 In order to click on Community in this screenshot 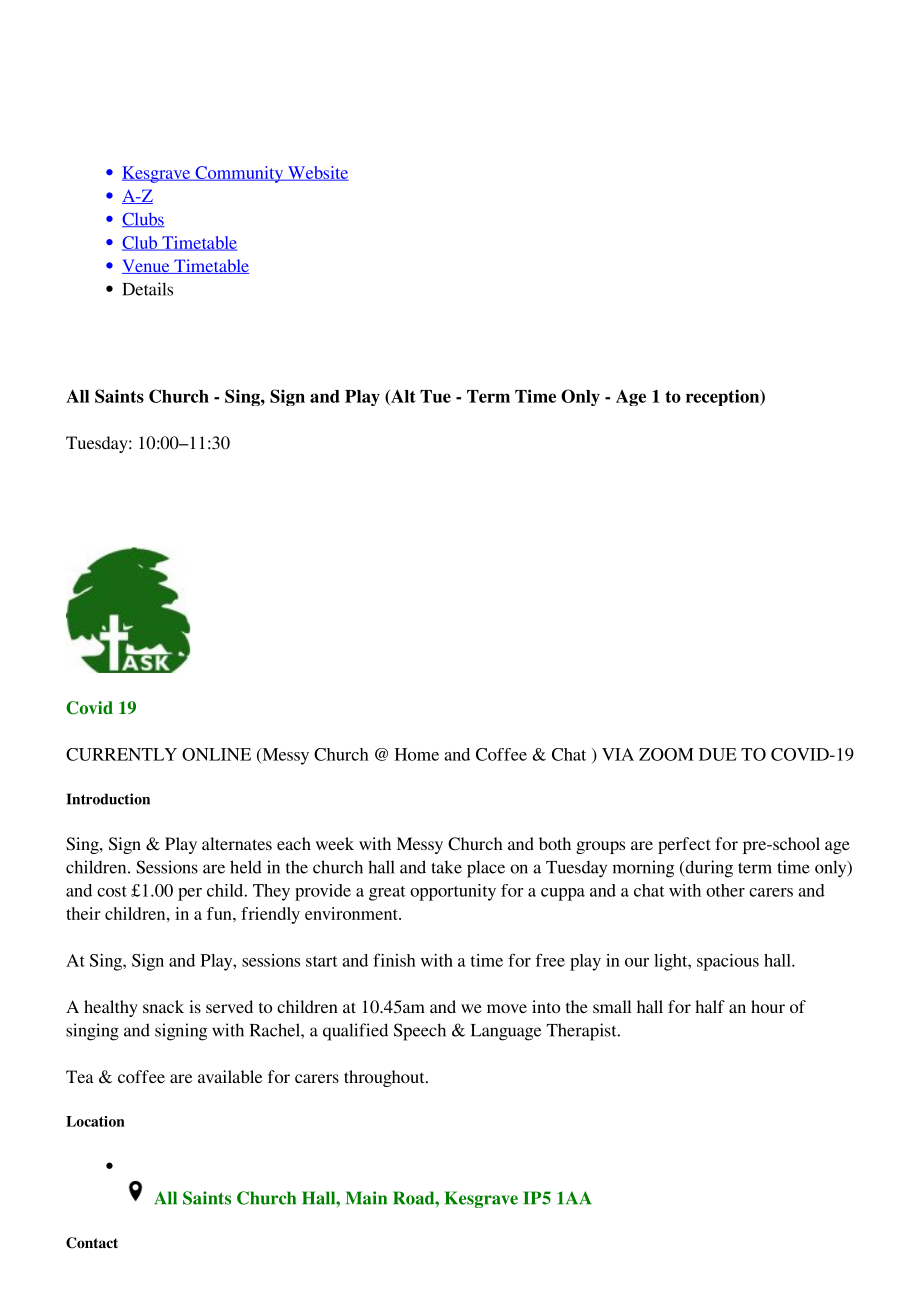, I will do `click(239, 174)`.
